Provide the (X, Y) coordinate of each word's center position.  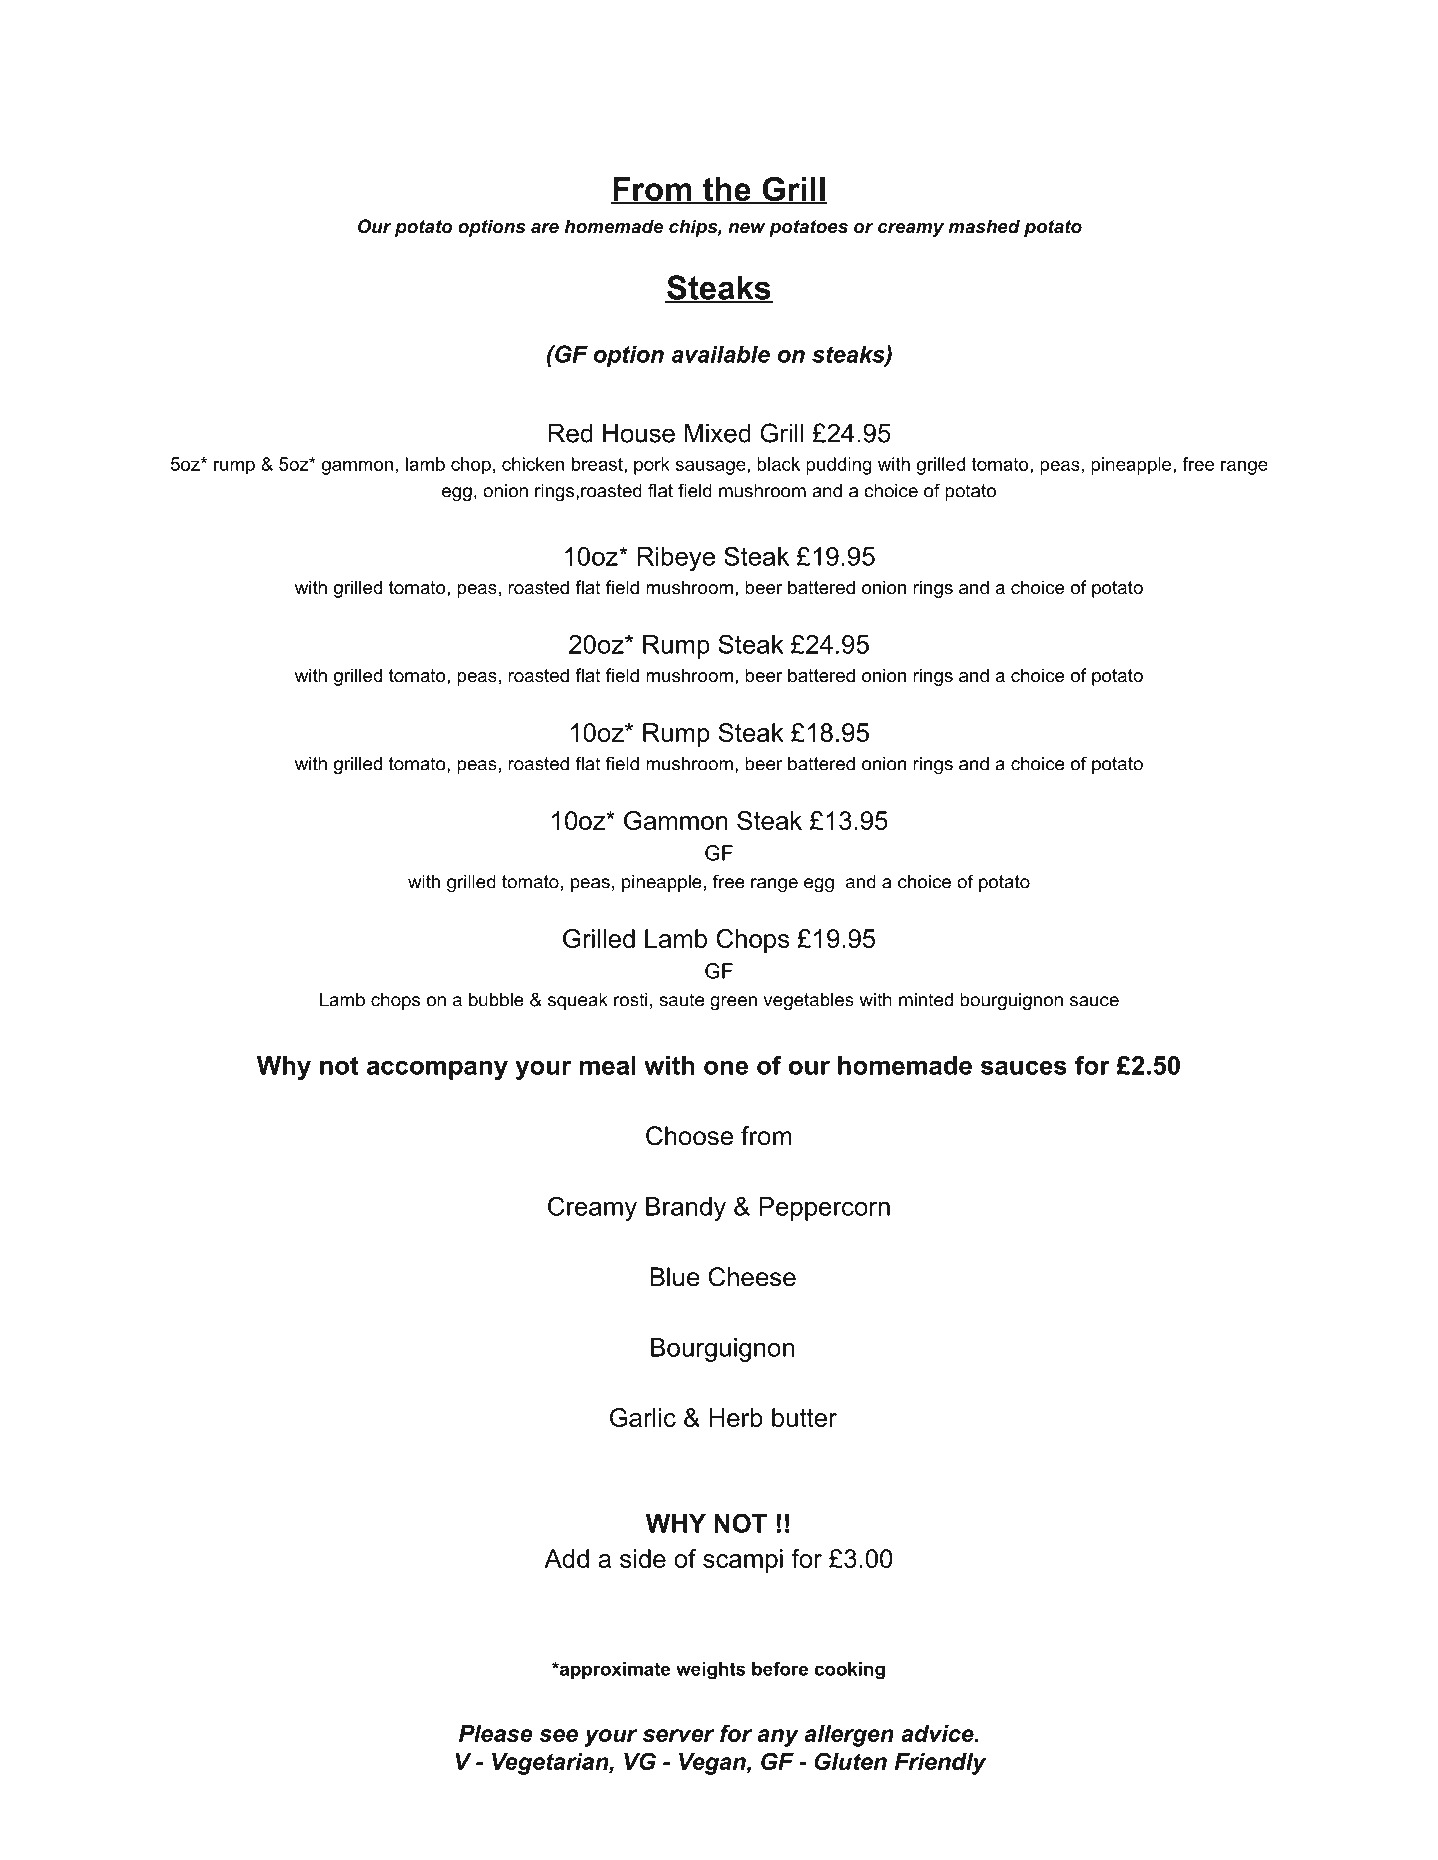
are (545, 228)
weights (711, 1671)
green (733, 1003)
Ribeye (676, 559)
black (778, 464)
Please (496, 1733)
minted (926, 1000)
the (727, 190)
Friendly (941, 1764)
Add (566, 1558)
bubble (496, 1000)
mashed (984, 226)
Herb (736, 1417)
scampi (743, 1561)
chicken (533, 464)
